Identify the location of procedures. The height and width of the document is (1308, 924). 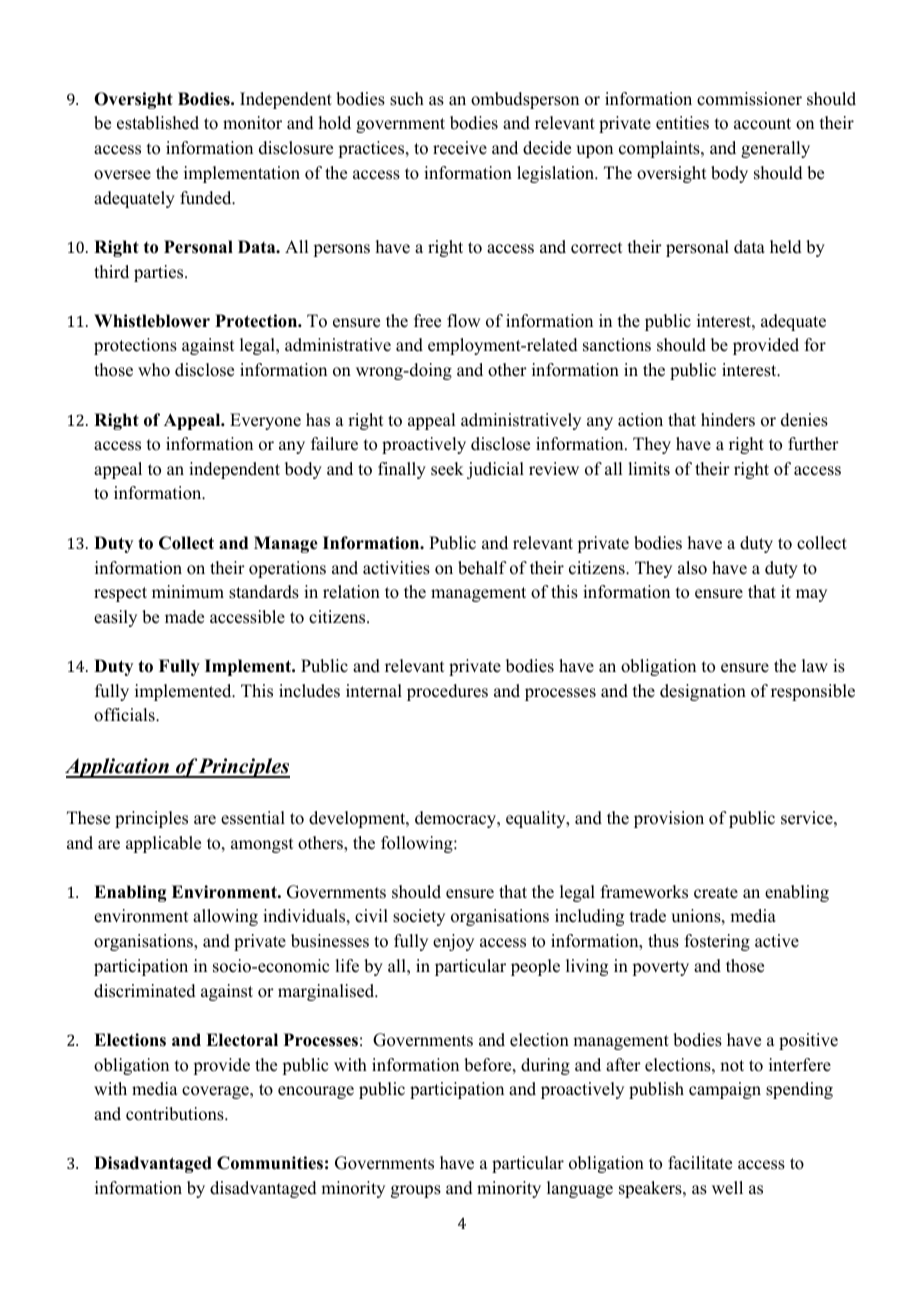
(447, 692).
